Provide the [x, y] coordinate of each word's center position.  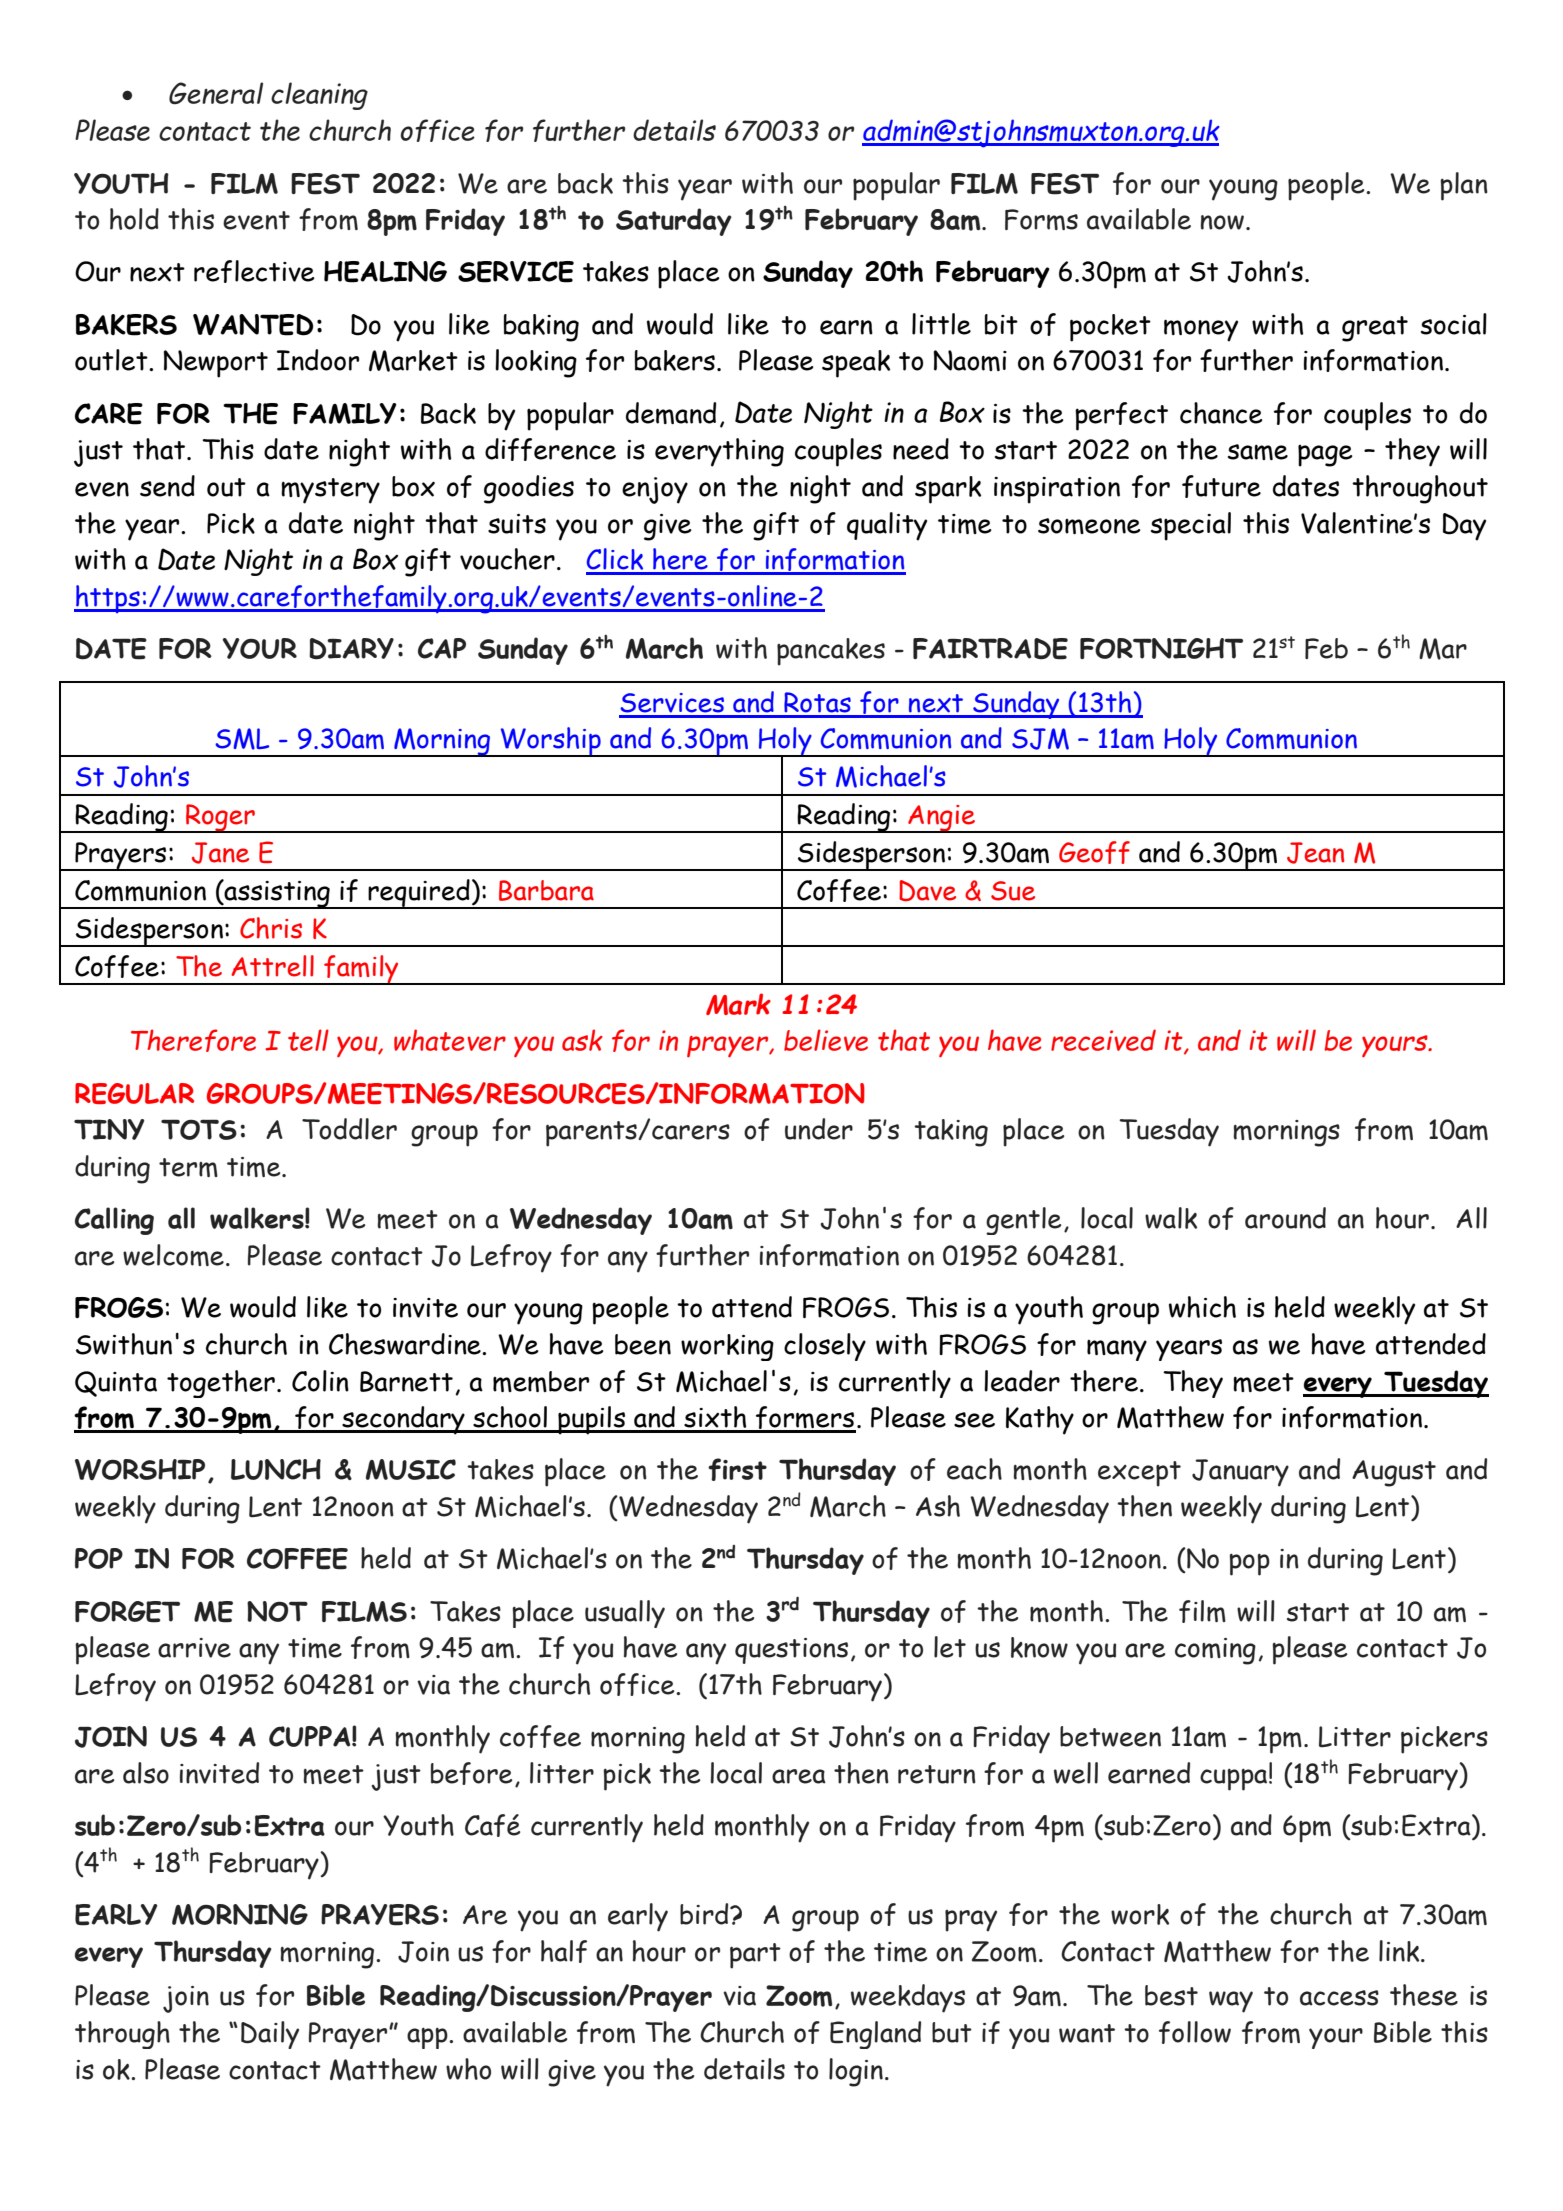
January [1240, 1473]
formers [805, 1419]
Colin [320, 1381]
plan [1464, 186]
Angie [941, 819]
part [755, 1956]
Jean [1315, 853]
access [1339, 1998]
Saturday [674, 222]
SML [242, 739]
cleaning [319, 96]
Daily [270, 2035]
